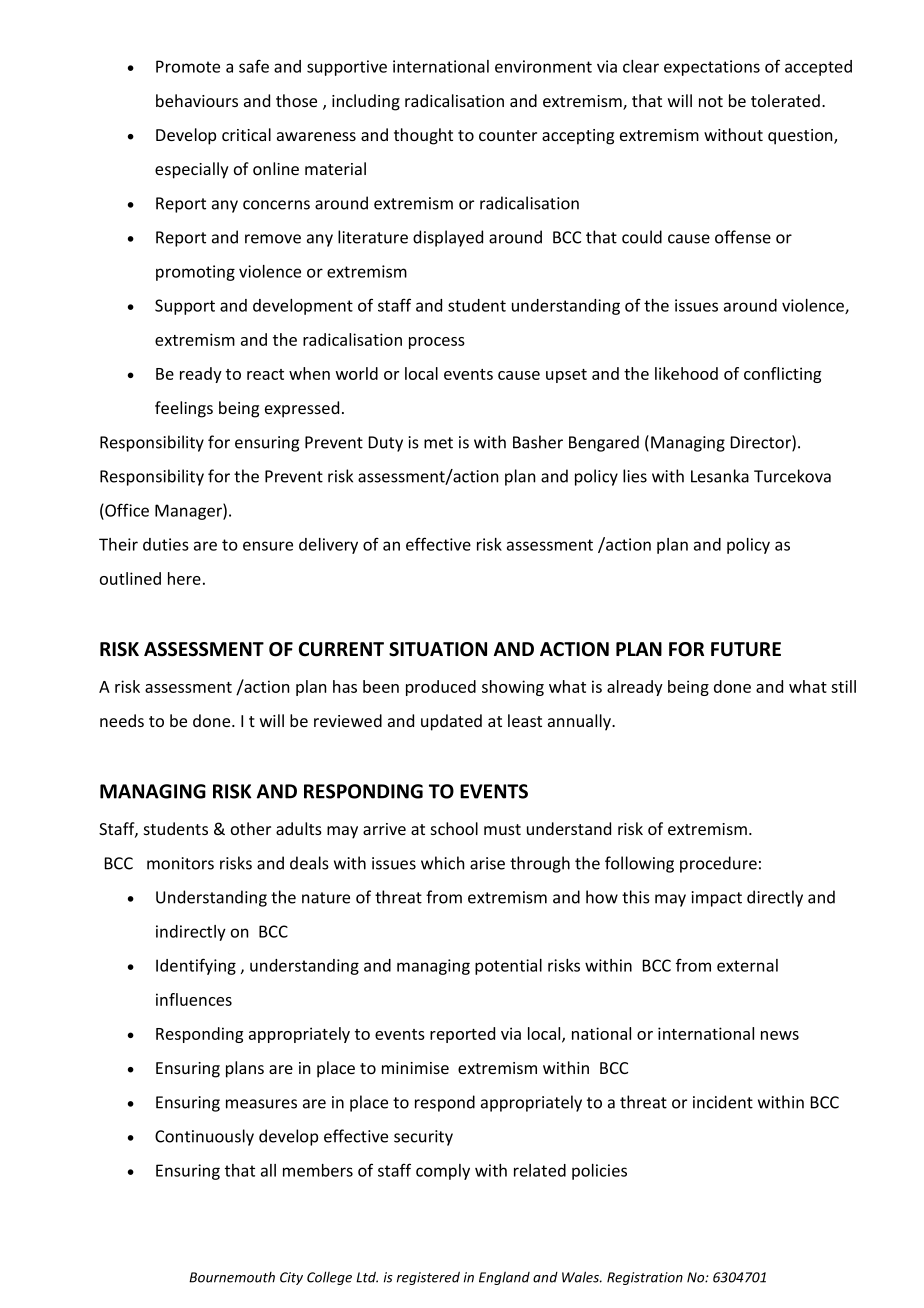 This screenshot has width=924, height=1308. What do you see at coordinates (197, 100) in the screenshot?
I see `behaviours` at bounding box center [197, 100].
